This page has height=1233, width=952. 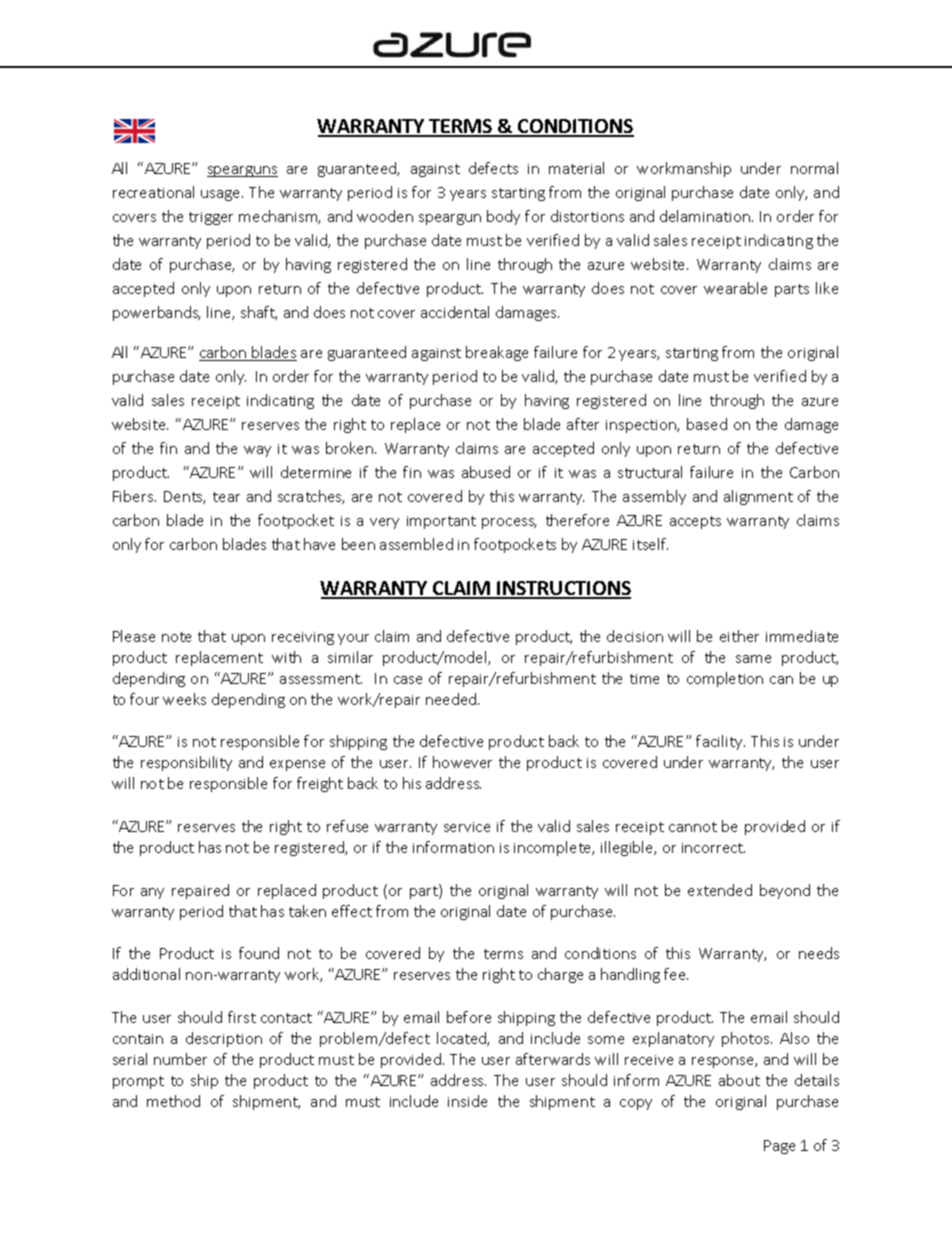 What do you see at coordinates (186, 763) in the page?
I see `responsibility` at bounding box center [186, 763].
